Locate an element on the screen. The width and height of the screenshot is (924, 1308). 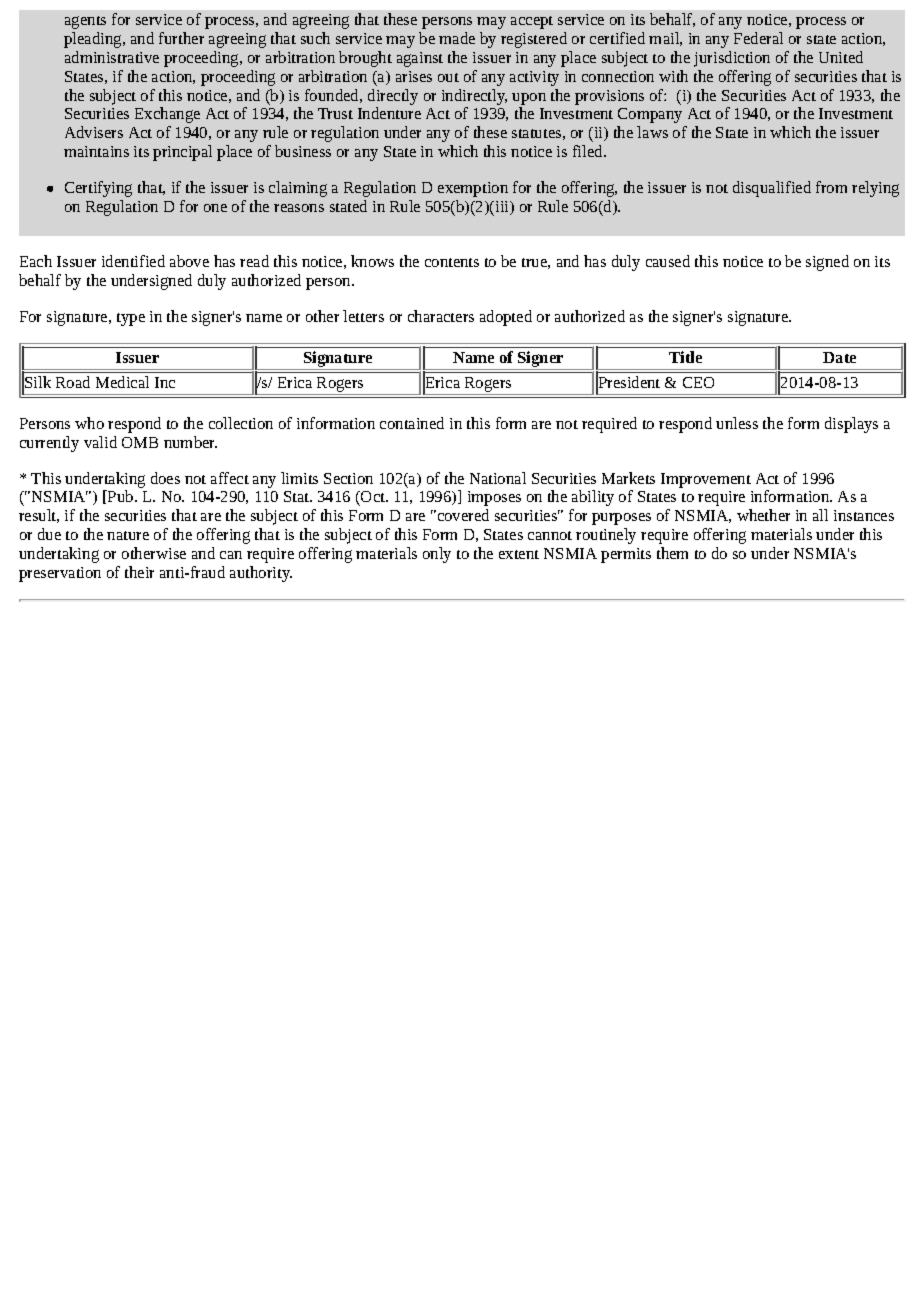
only is located at coordinates (437, 555).
